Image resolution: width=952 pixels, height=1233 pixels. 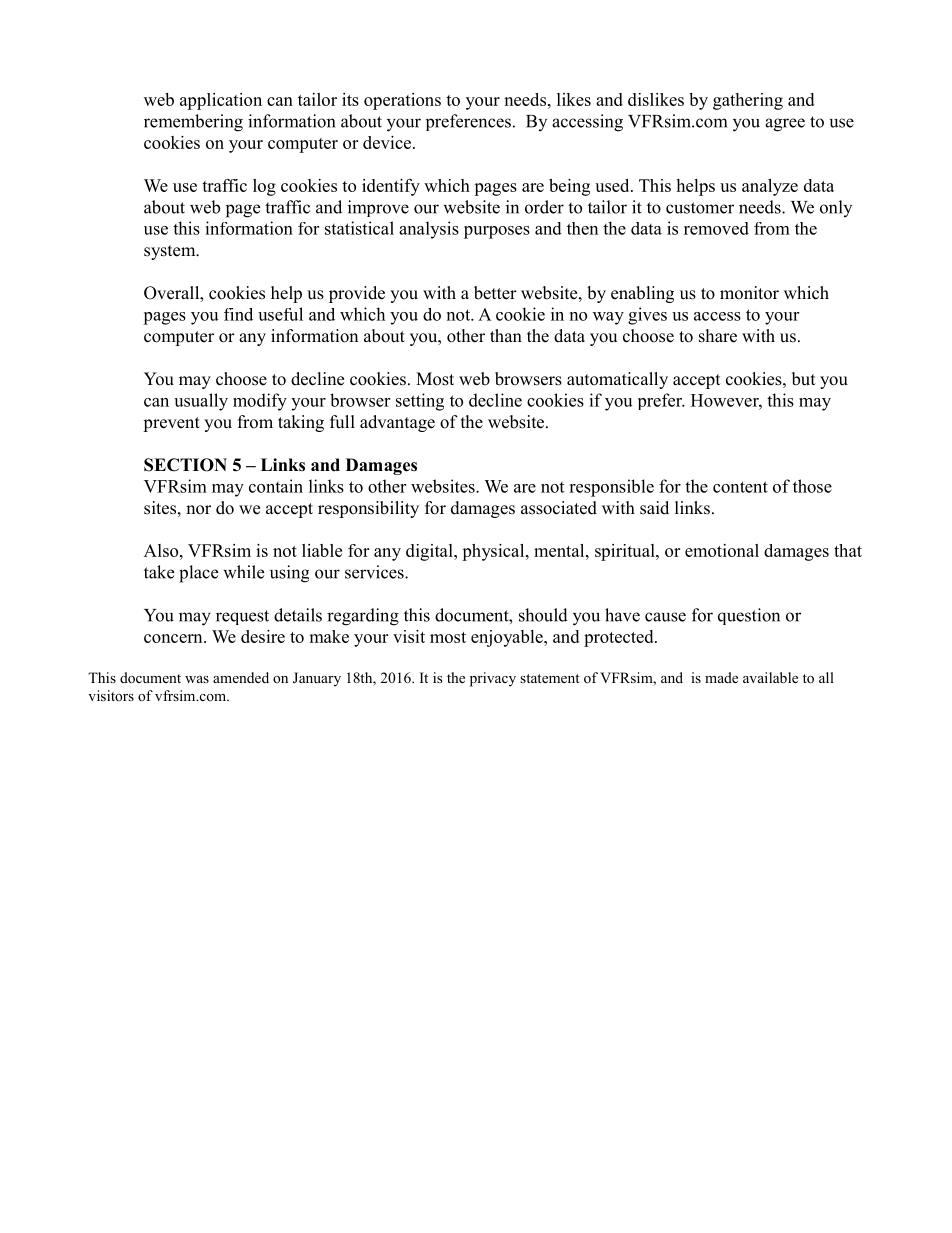 What do you see at coordinates (559, 508) in the image?
I see `associated` at bounding box center [559, 508].
